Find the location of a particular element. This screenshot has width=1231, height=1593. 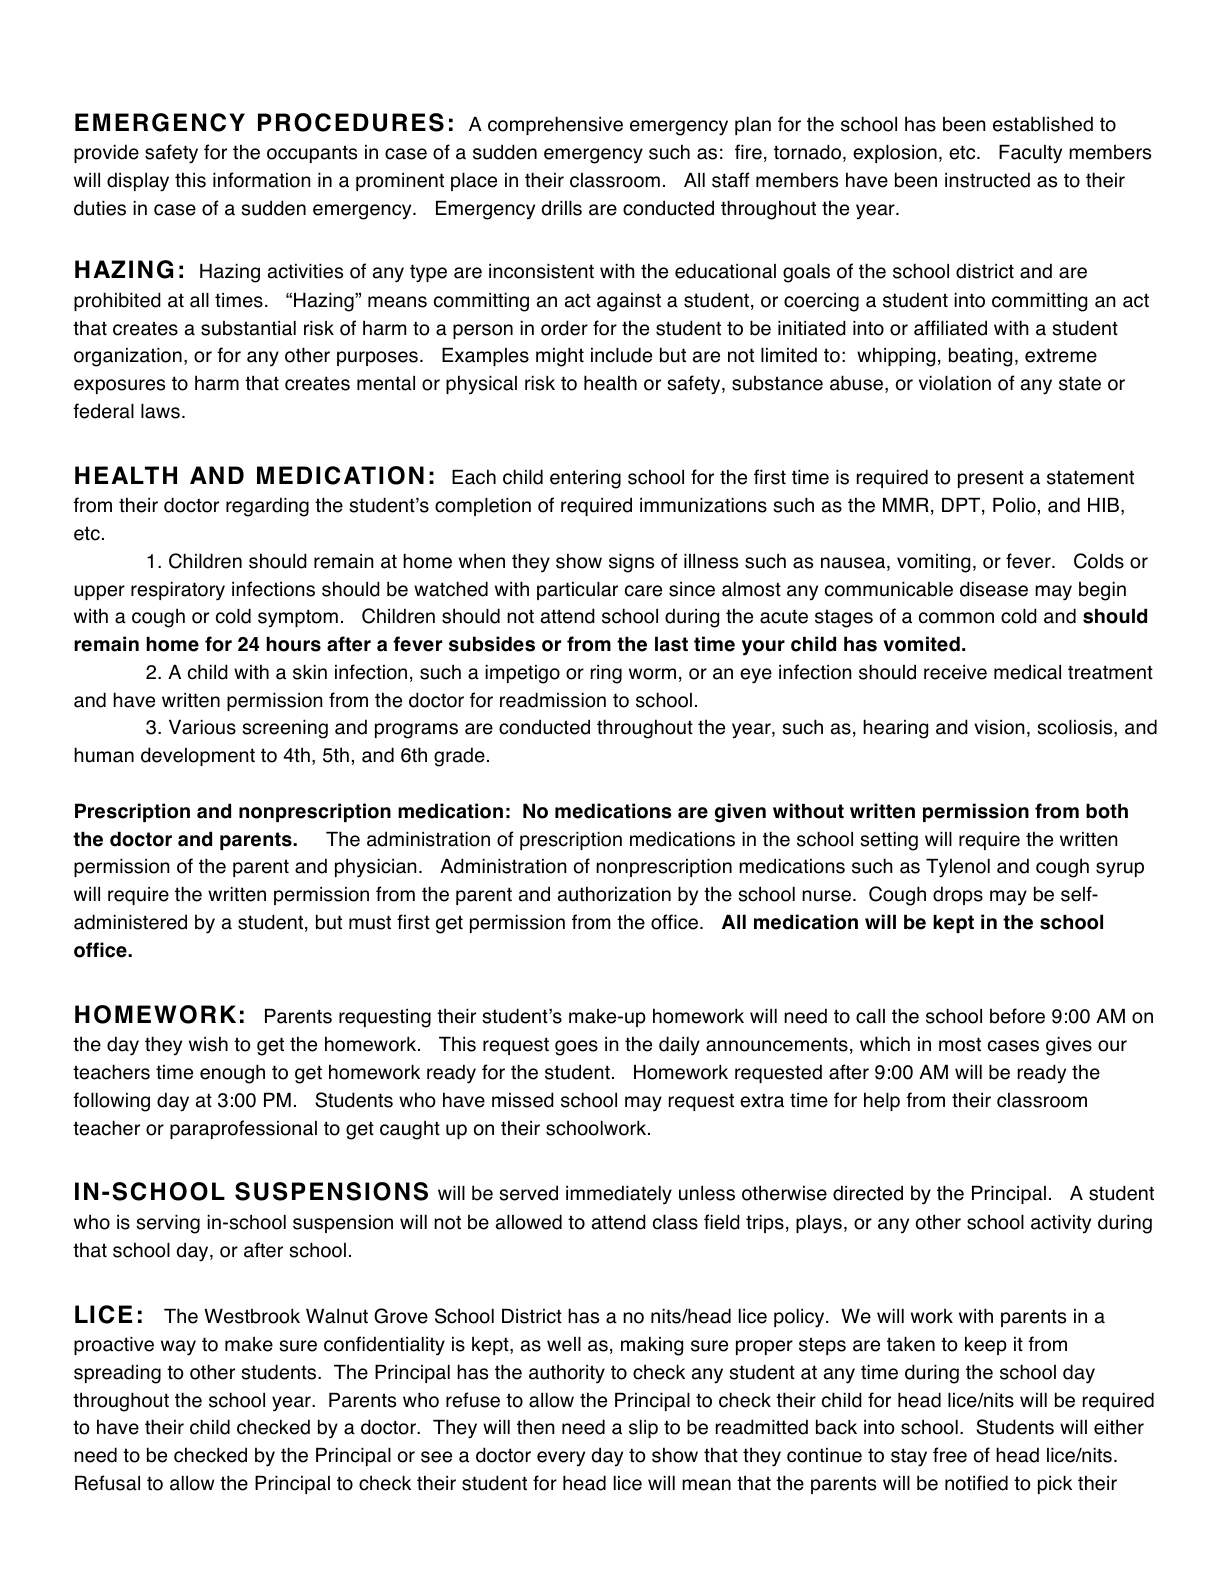

present is located at coordinates (991, 479).
